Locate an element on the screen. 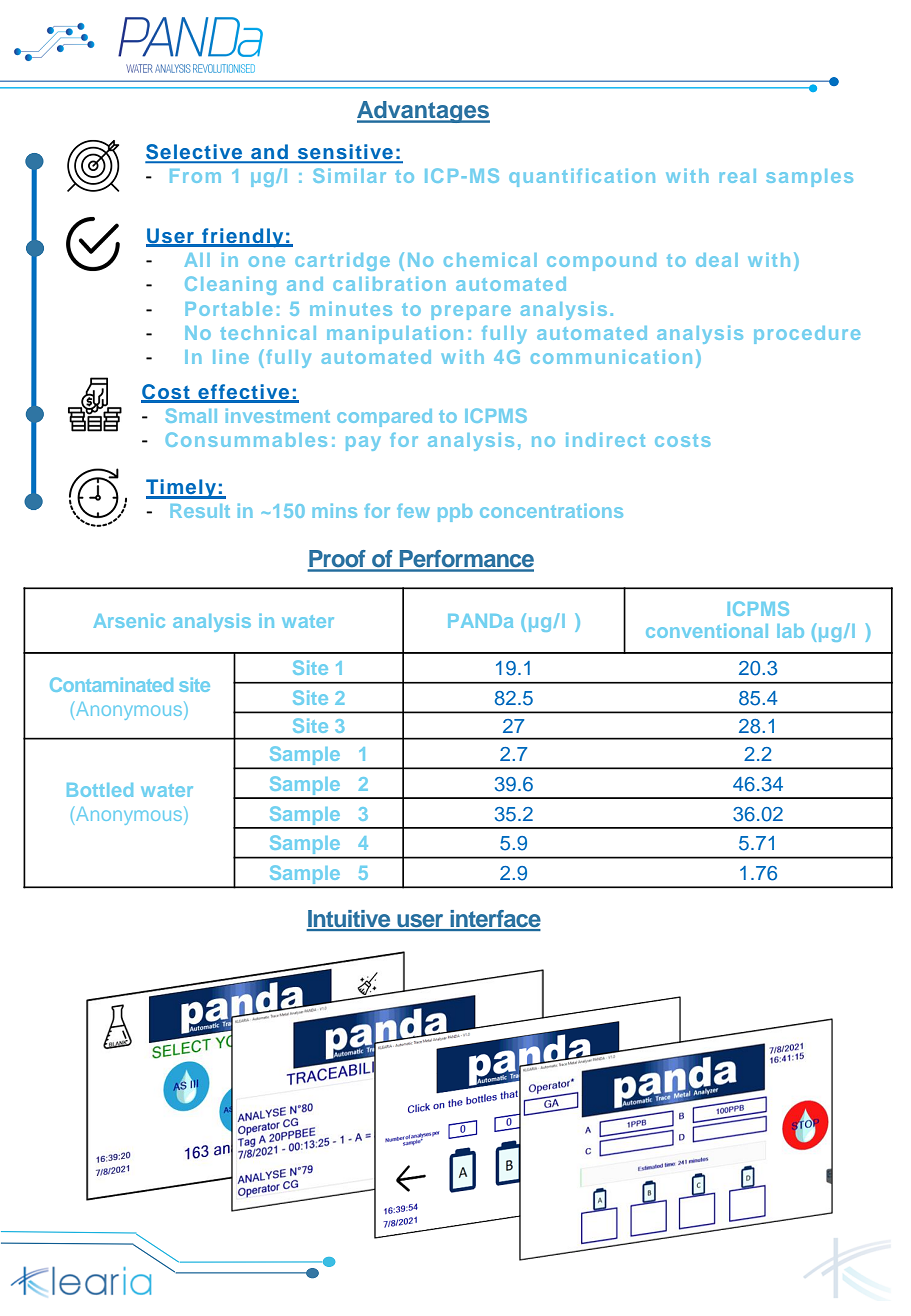 This screenshot has height=1316, width=911. pay is located at coordinates (363, 443).
